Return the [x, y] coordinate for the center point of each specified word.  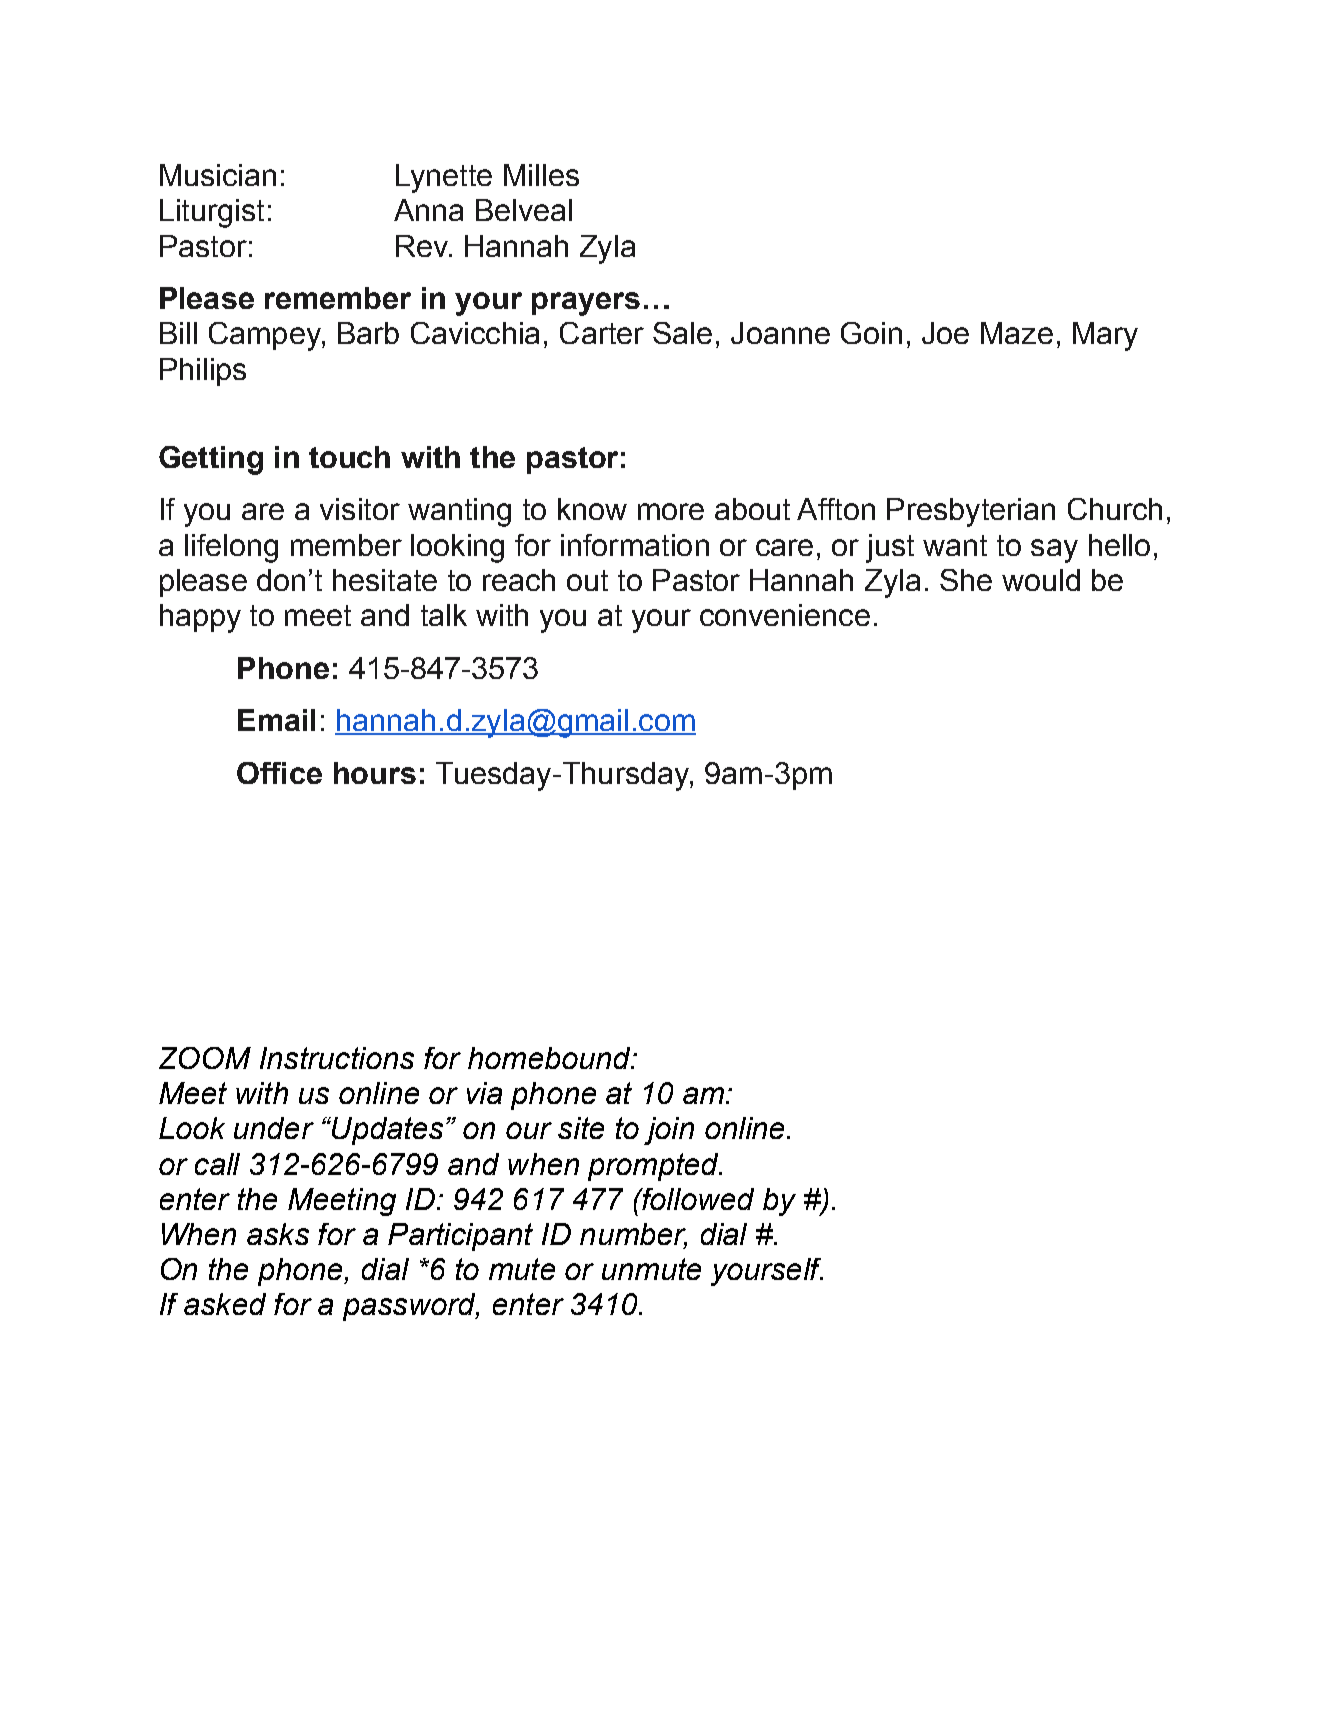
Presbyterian [971, 512]
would [1041, 580]
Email [276, 720]
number [633, 1235]
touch [349, 457]
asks [278, 1234]
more [671, 511]
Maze [1017, 333]
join [669, 1131]
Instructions [337, 1058]
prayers [586, 304]
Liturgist [212, 213]
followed [697, 1199]
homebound [550, 1058]
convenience [785, 615]
